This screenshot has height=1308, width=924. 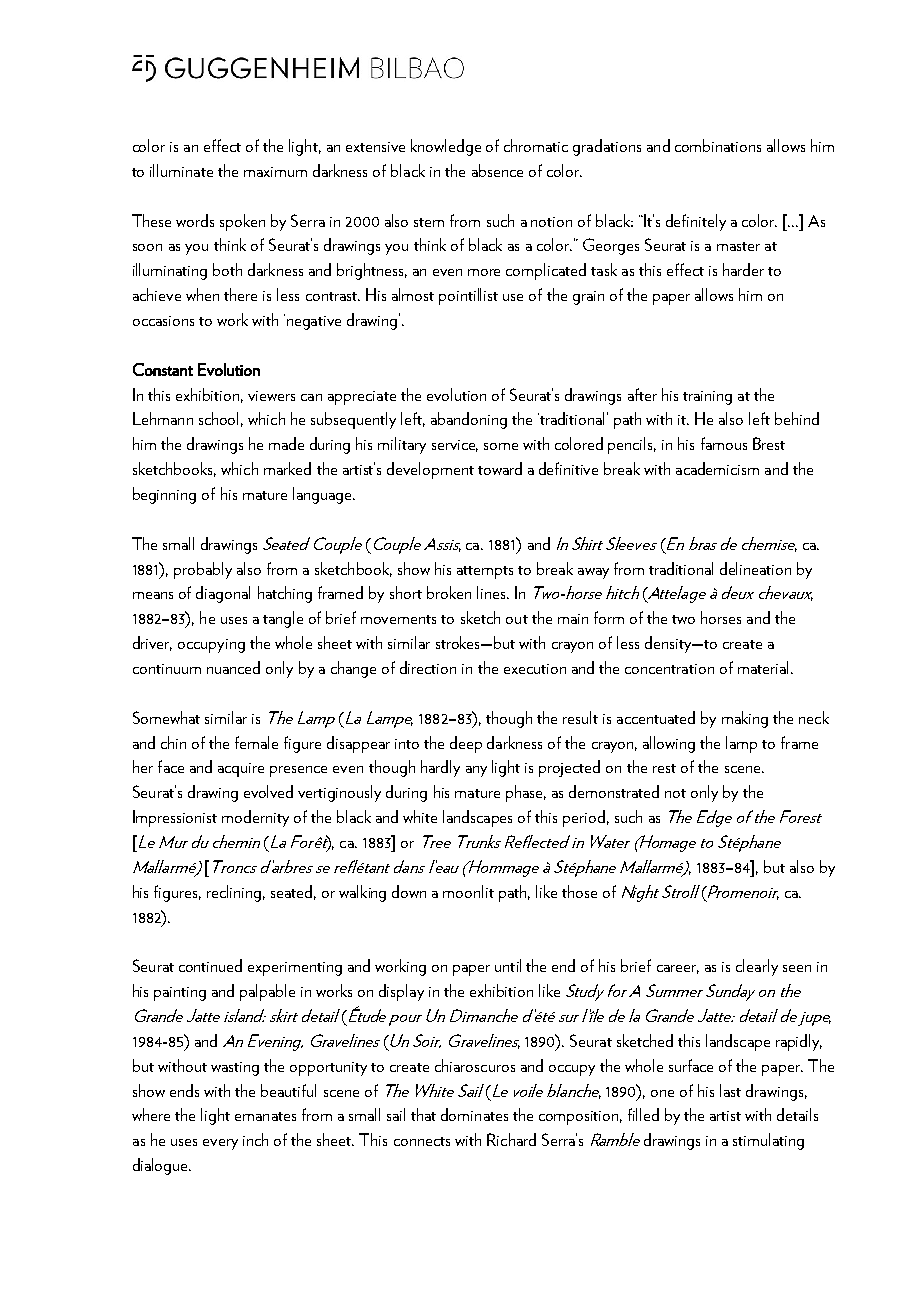 What do you see at coordinates (210, 965) in the screenshot?
I see `continued` at bounding box center [210, 965].
